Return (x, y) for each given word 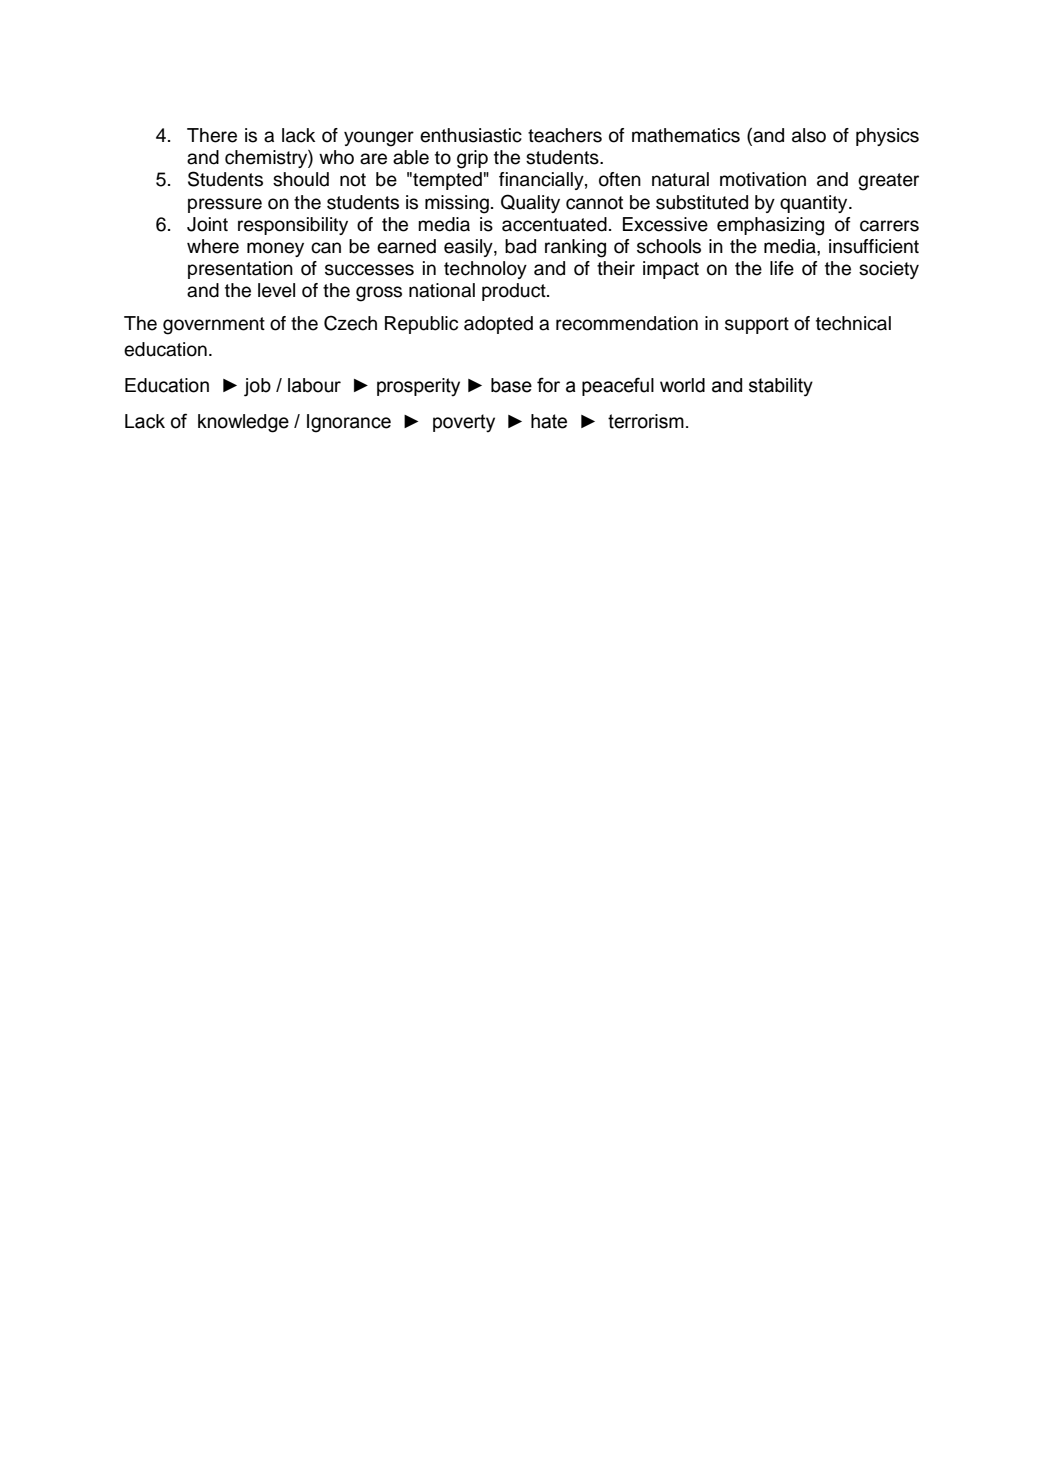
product (515, 292)
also (809, 135)
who (336, 157)
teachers (565, 135)
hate (549, 421)
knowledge (243, 423)
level (276, 290)
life (782, 268)
